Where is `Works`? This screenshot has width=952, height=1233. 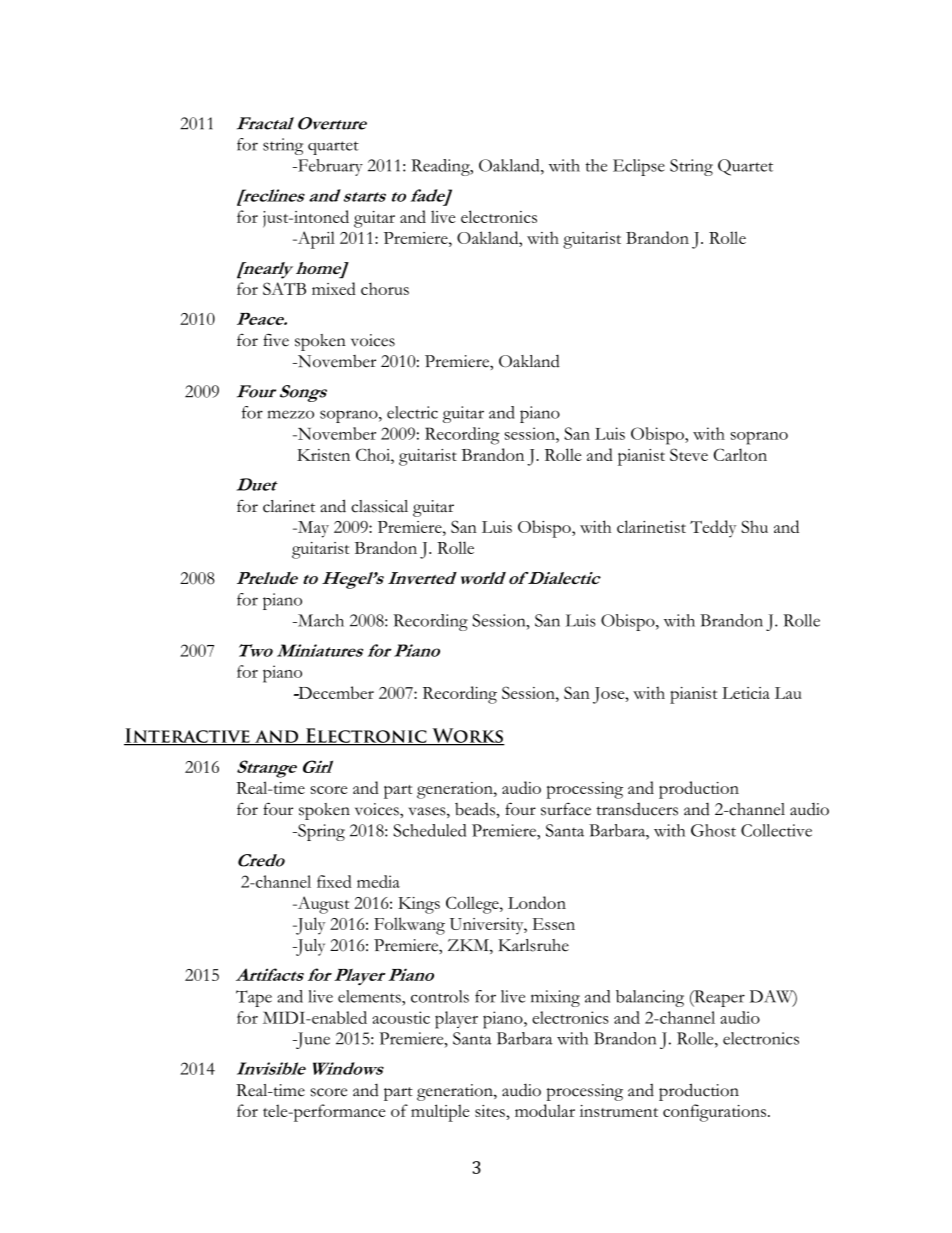 Works is located at coordinates (467, 736).
